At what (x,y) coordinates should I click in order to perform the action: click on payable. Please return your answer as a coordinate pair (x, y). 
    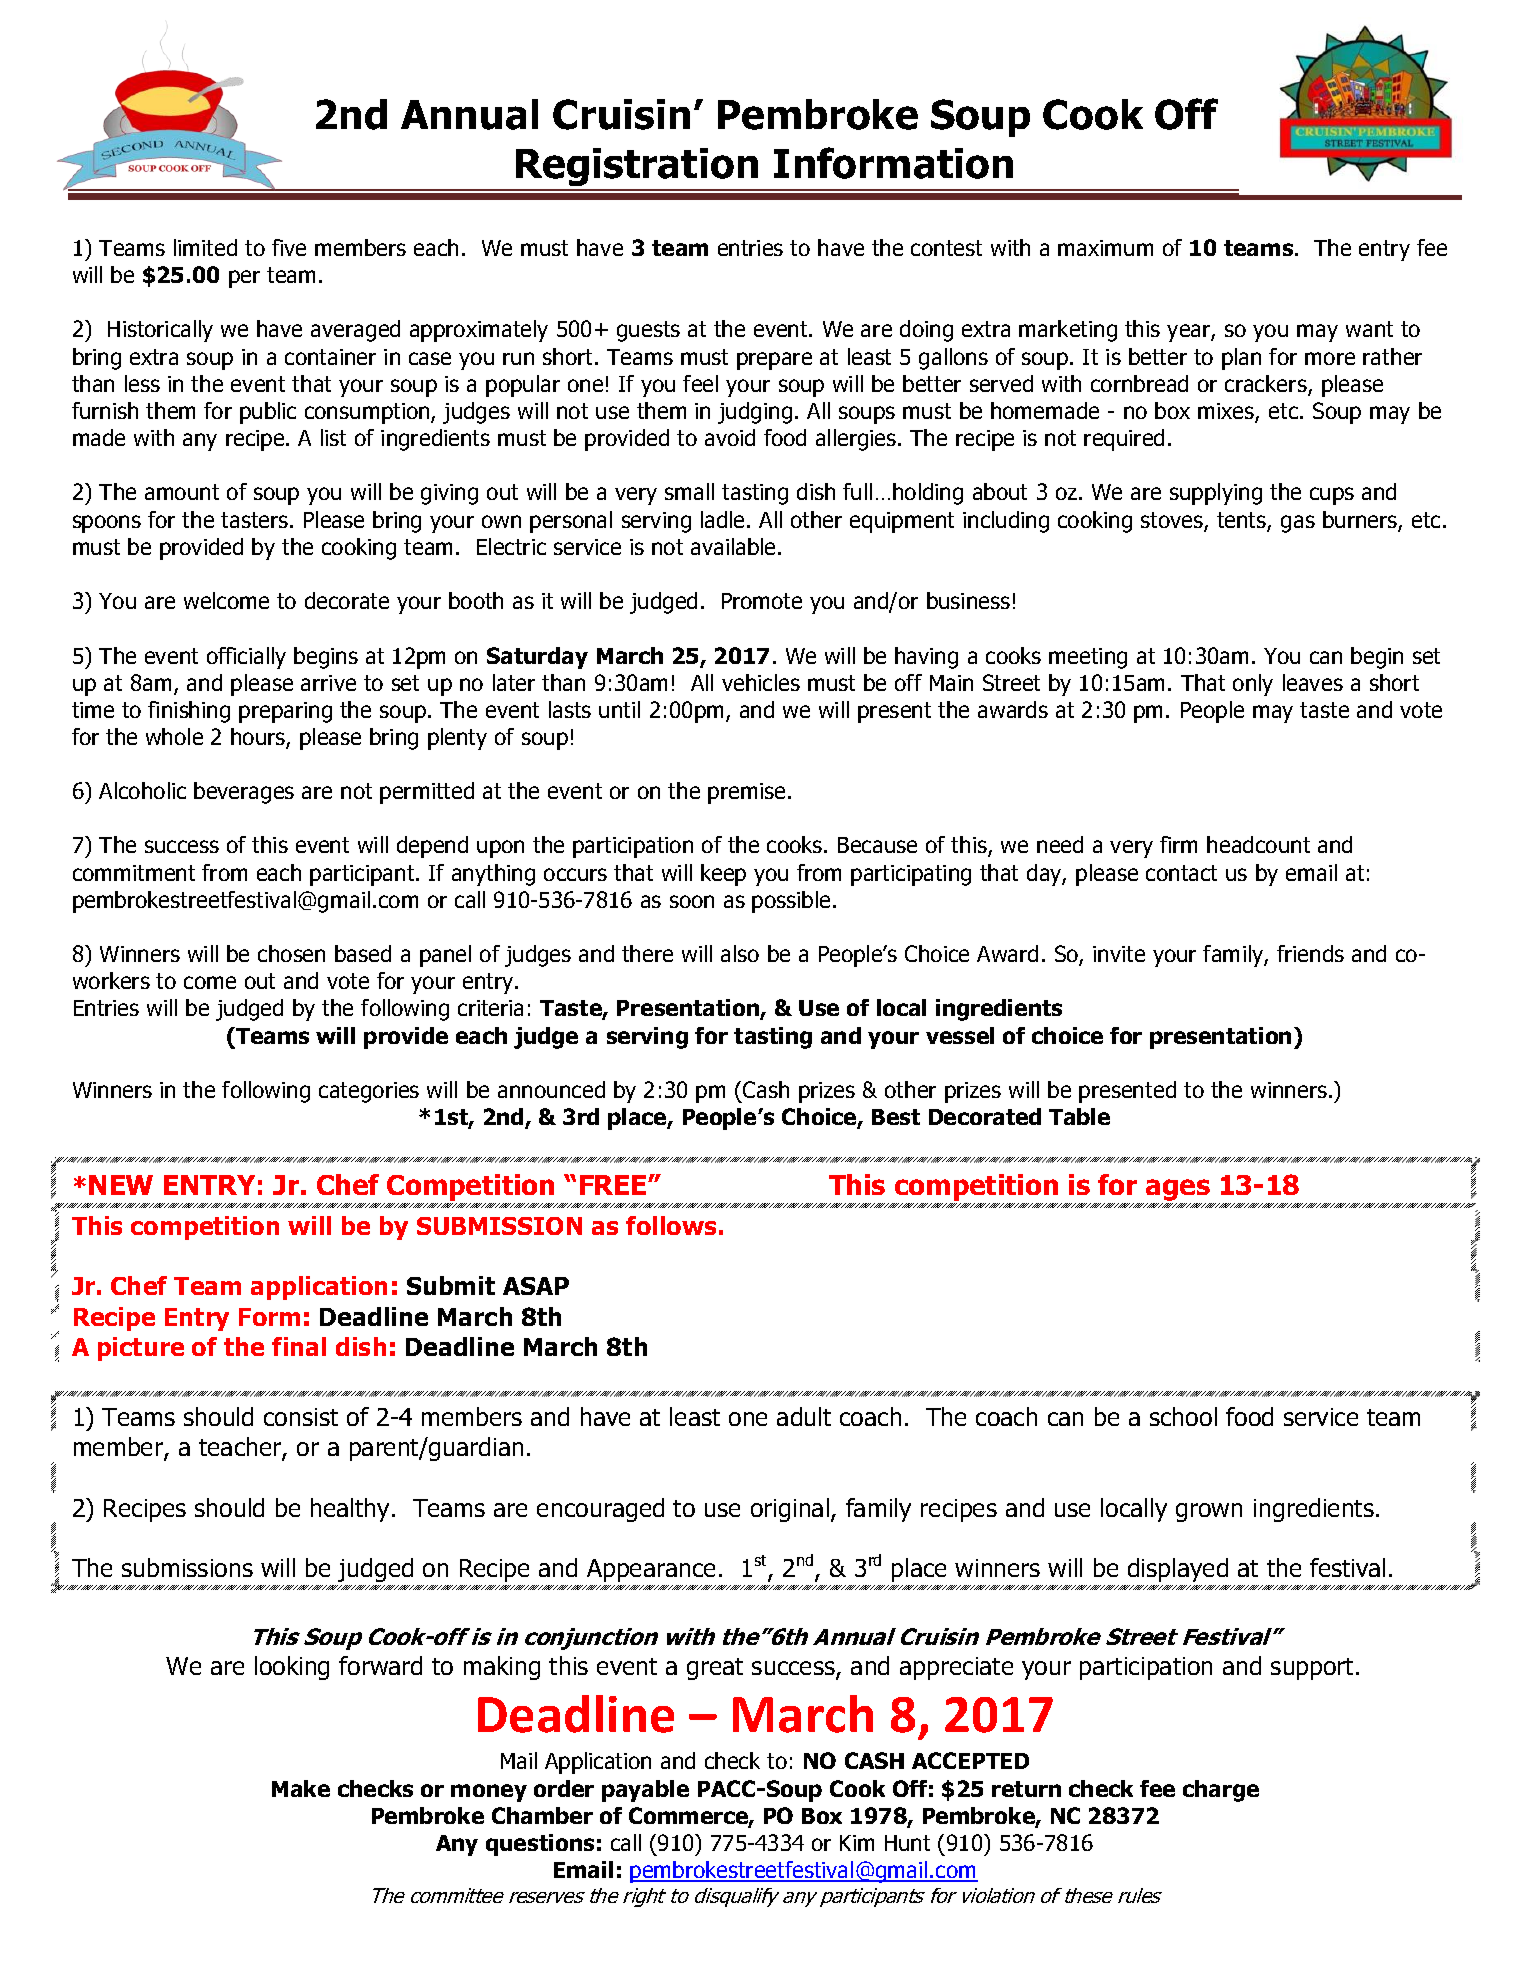
    Looking at the image, I should click on (645, 1791).
